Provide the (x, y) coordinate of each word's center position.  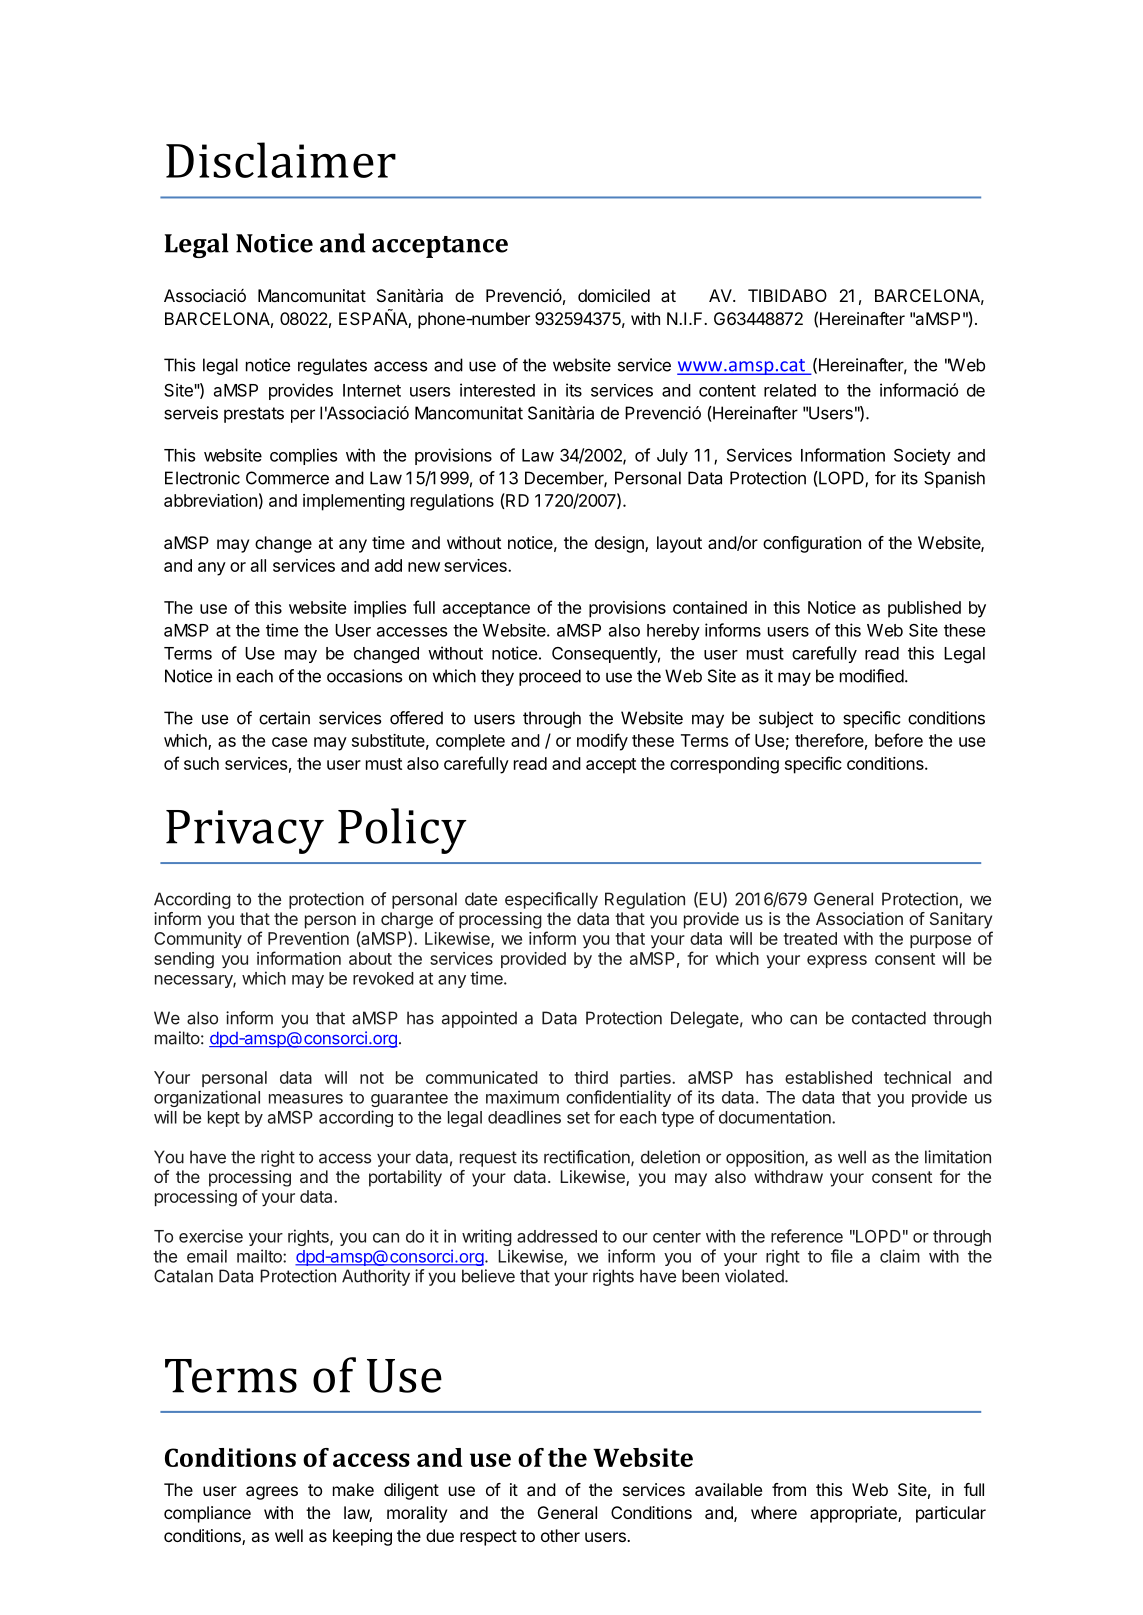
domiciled (614, 295)
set (578, 1118)
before (899, 740)
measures (306, 1099)
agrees (272, 1493)
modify (602, 742)
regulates (332, 366)
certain (284, 718)
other (560, 1535)
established (828, 1077)
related (790, 390)
